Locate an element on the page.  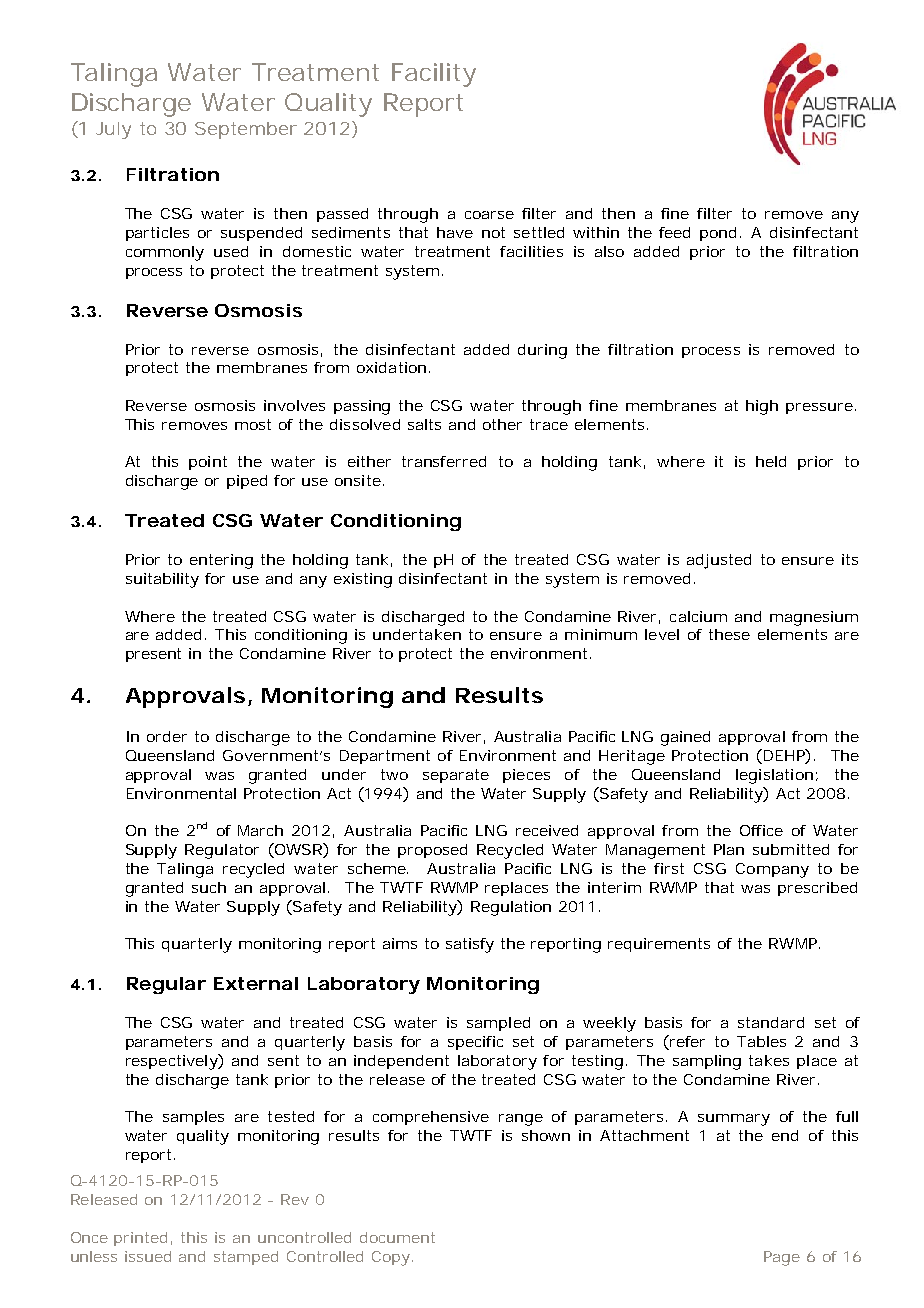
minimum is located at coordinates (601, 634).
